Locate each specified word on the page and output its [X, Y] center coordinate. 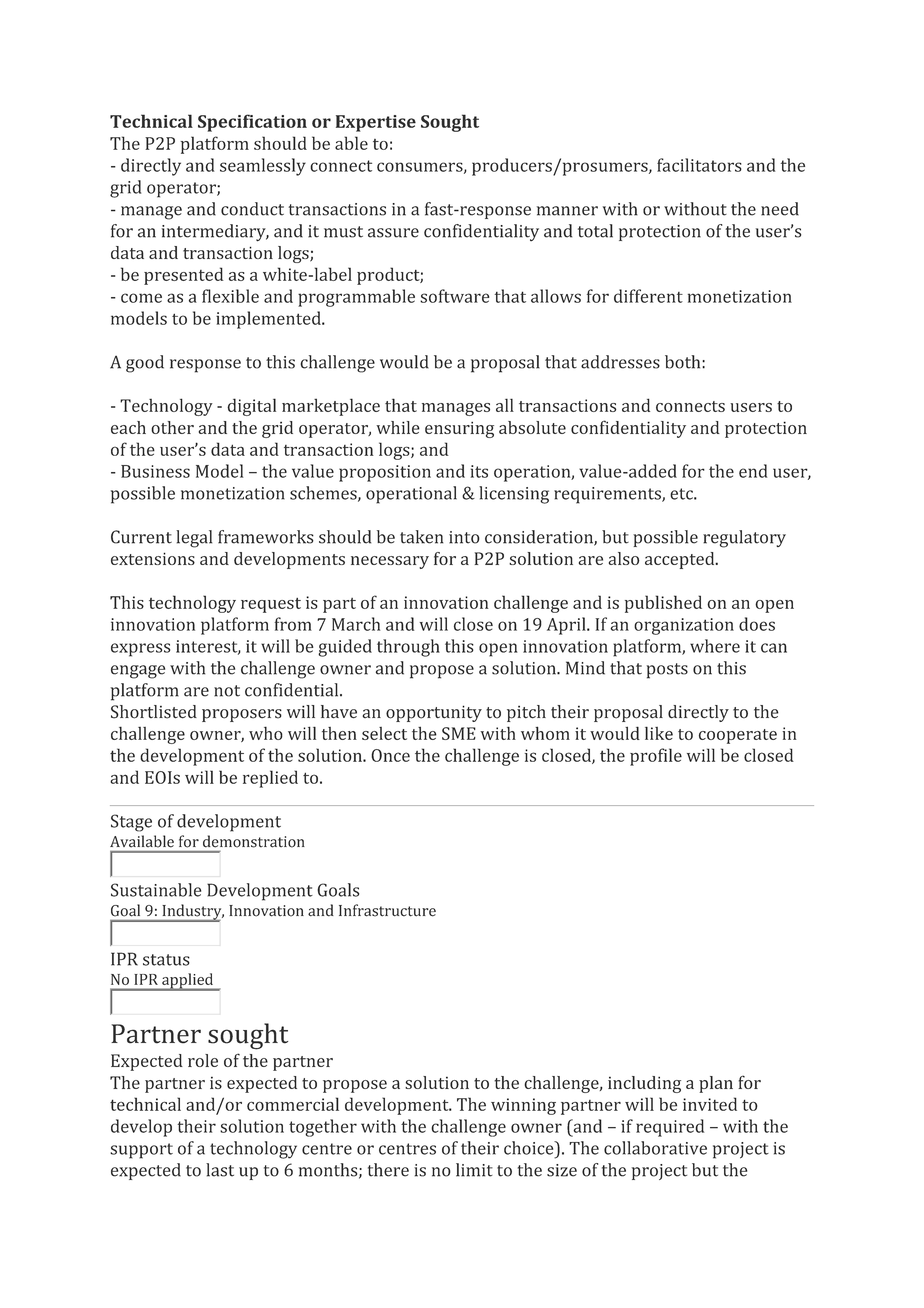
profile [656, 757]
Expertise [376, 123]
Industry [192, 913]
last [220, 1170]
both [684, 362]
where [715, 646]
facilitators [699, 165]
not [227, 691]
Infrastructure [387, 910]
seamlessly [263, 167]
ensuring [459, 429]
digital [251, 407]
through [408, 648]
